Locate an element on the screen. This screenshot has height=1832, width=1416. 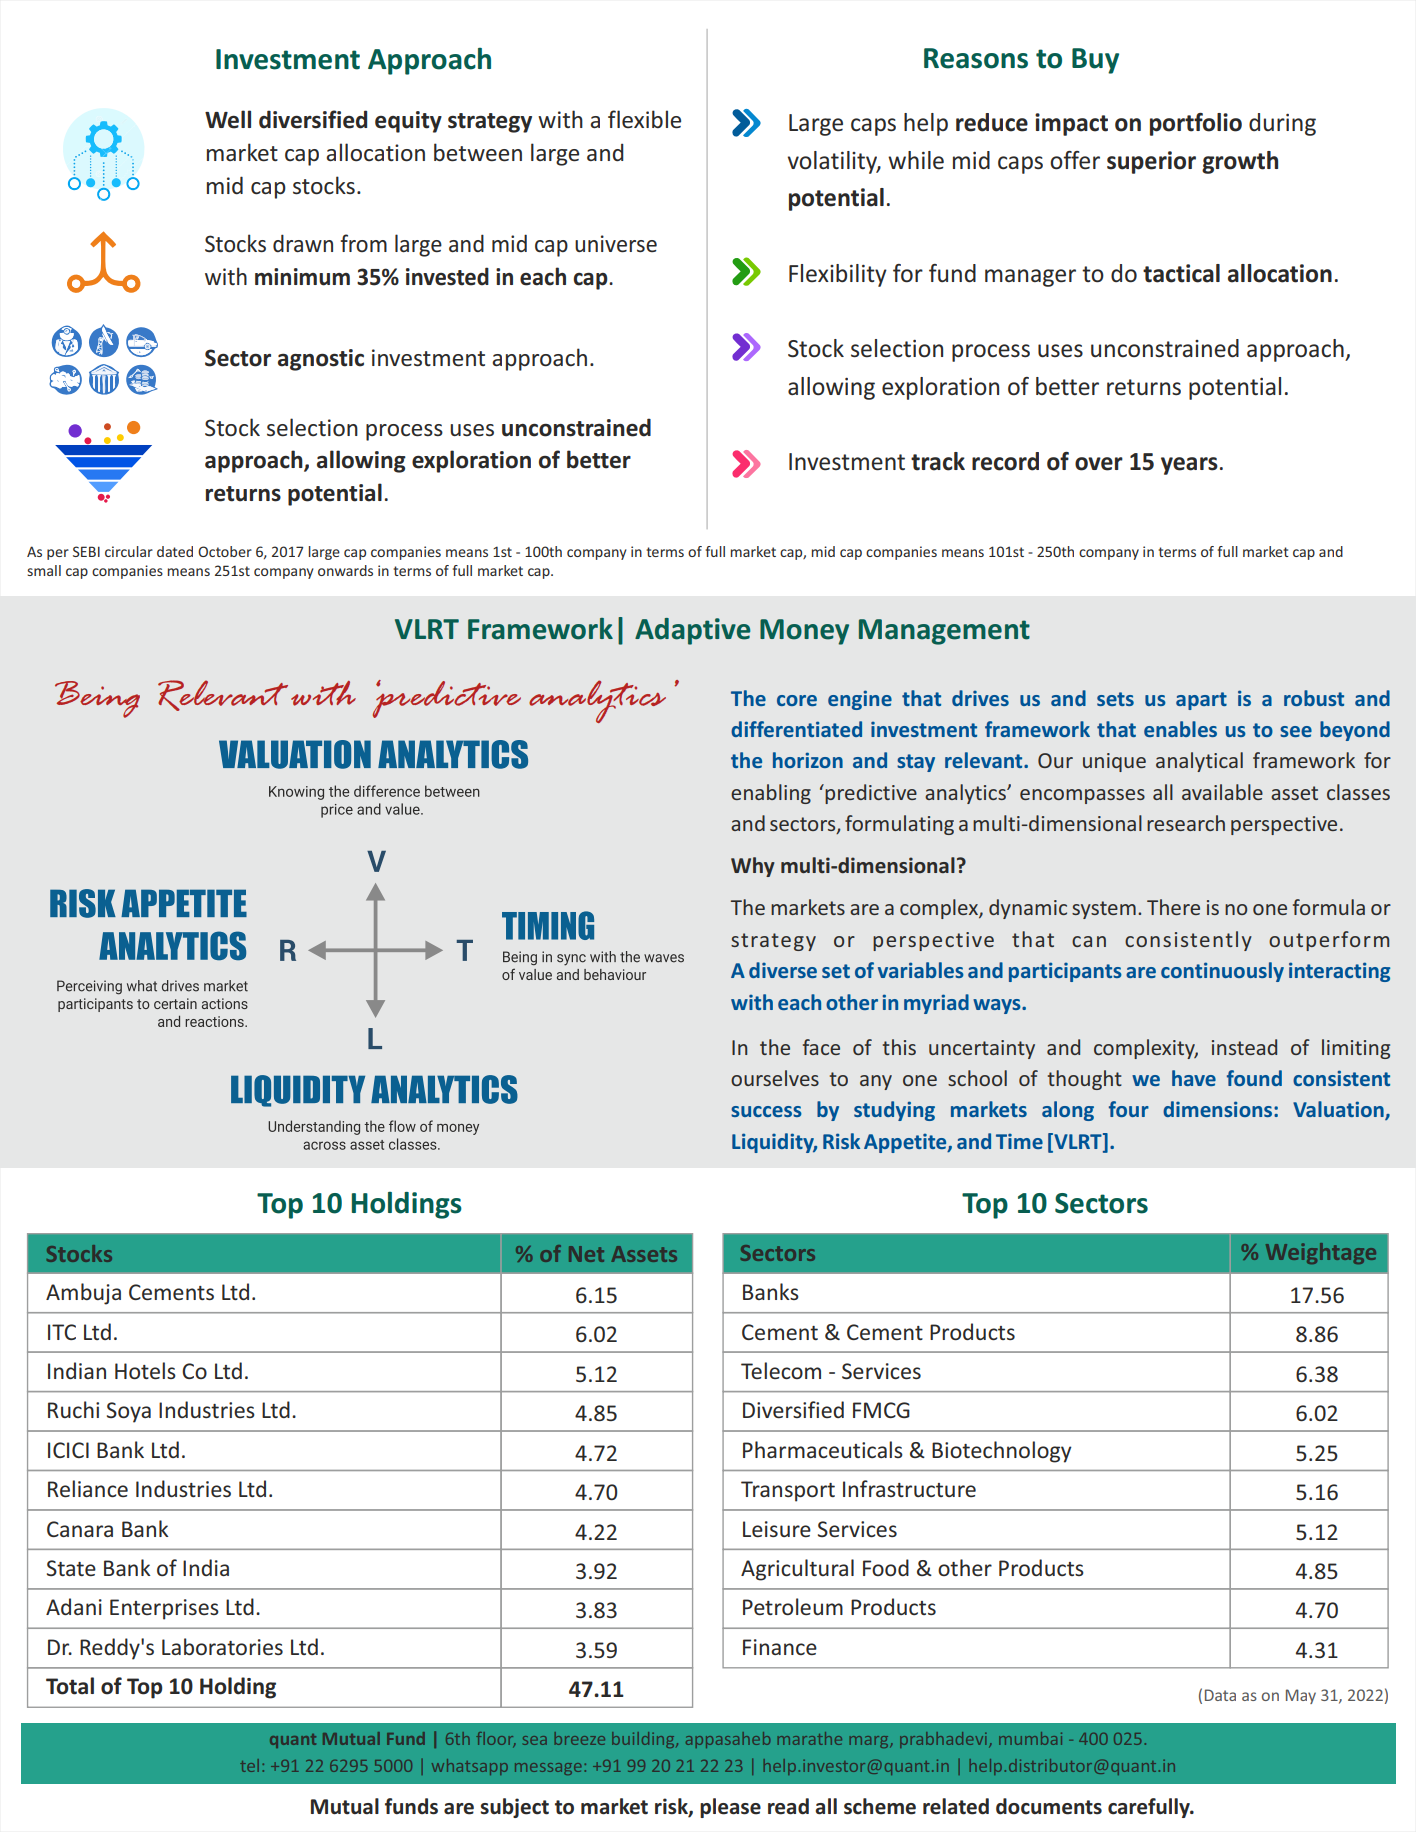
Laboratories is located at coordinates (222, 1646).
